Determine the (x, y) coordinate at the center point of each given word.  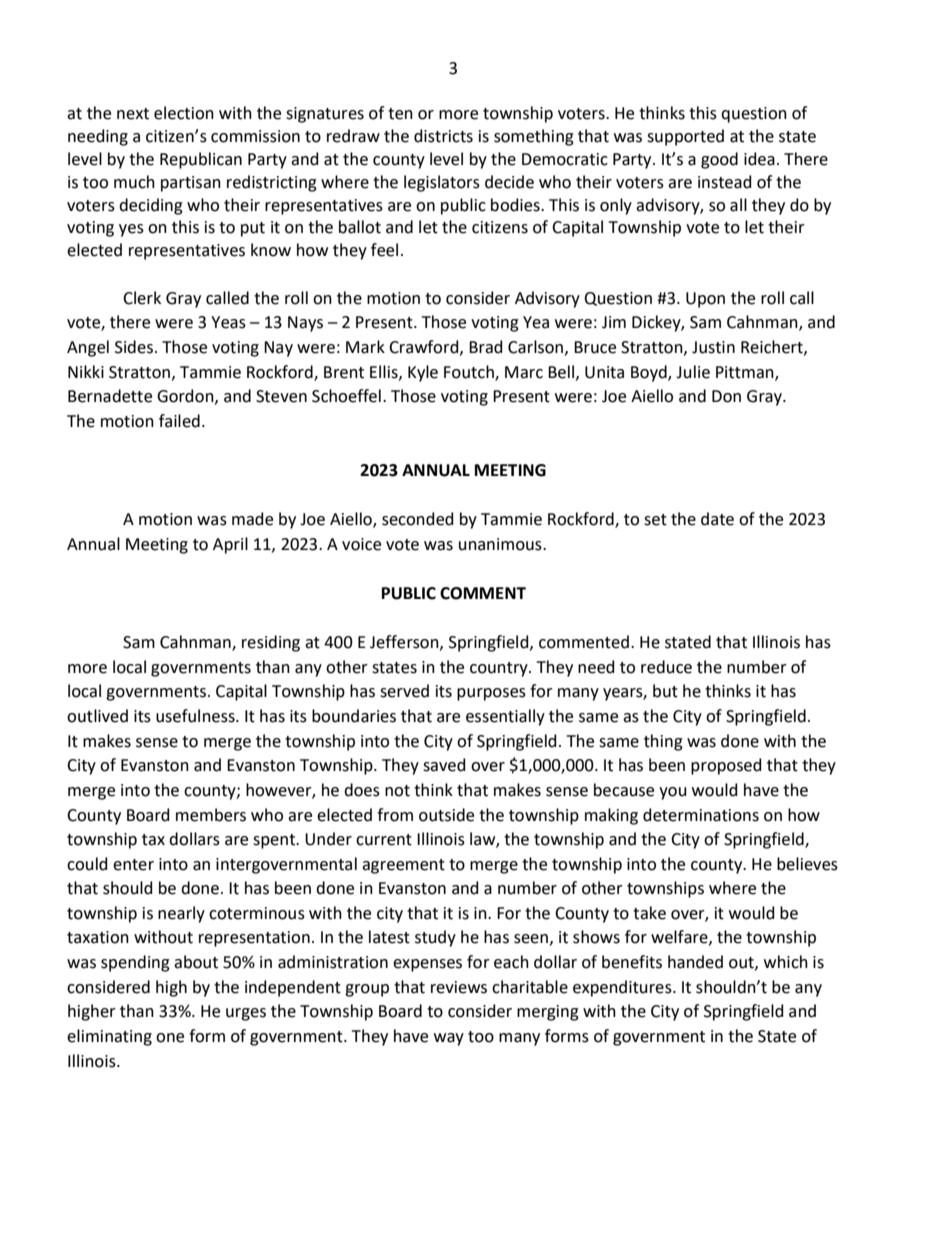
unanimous (501, 544)
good (719, 160)
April (230, 545)
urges (246, 1014)
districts (443, 136)
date (717, 519)
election (184, 113)
